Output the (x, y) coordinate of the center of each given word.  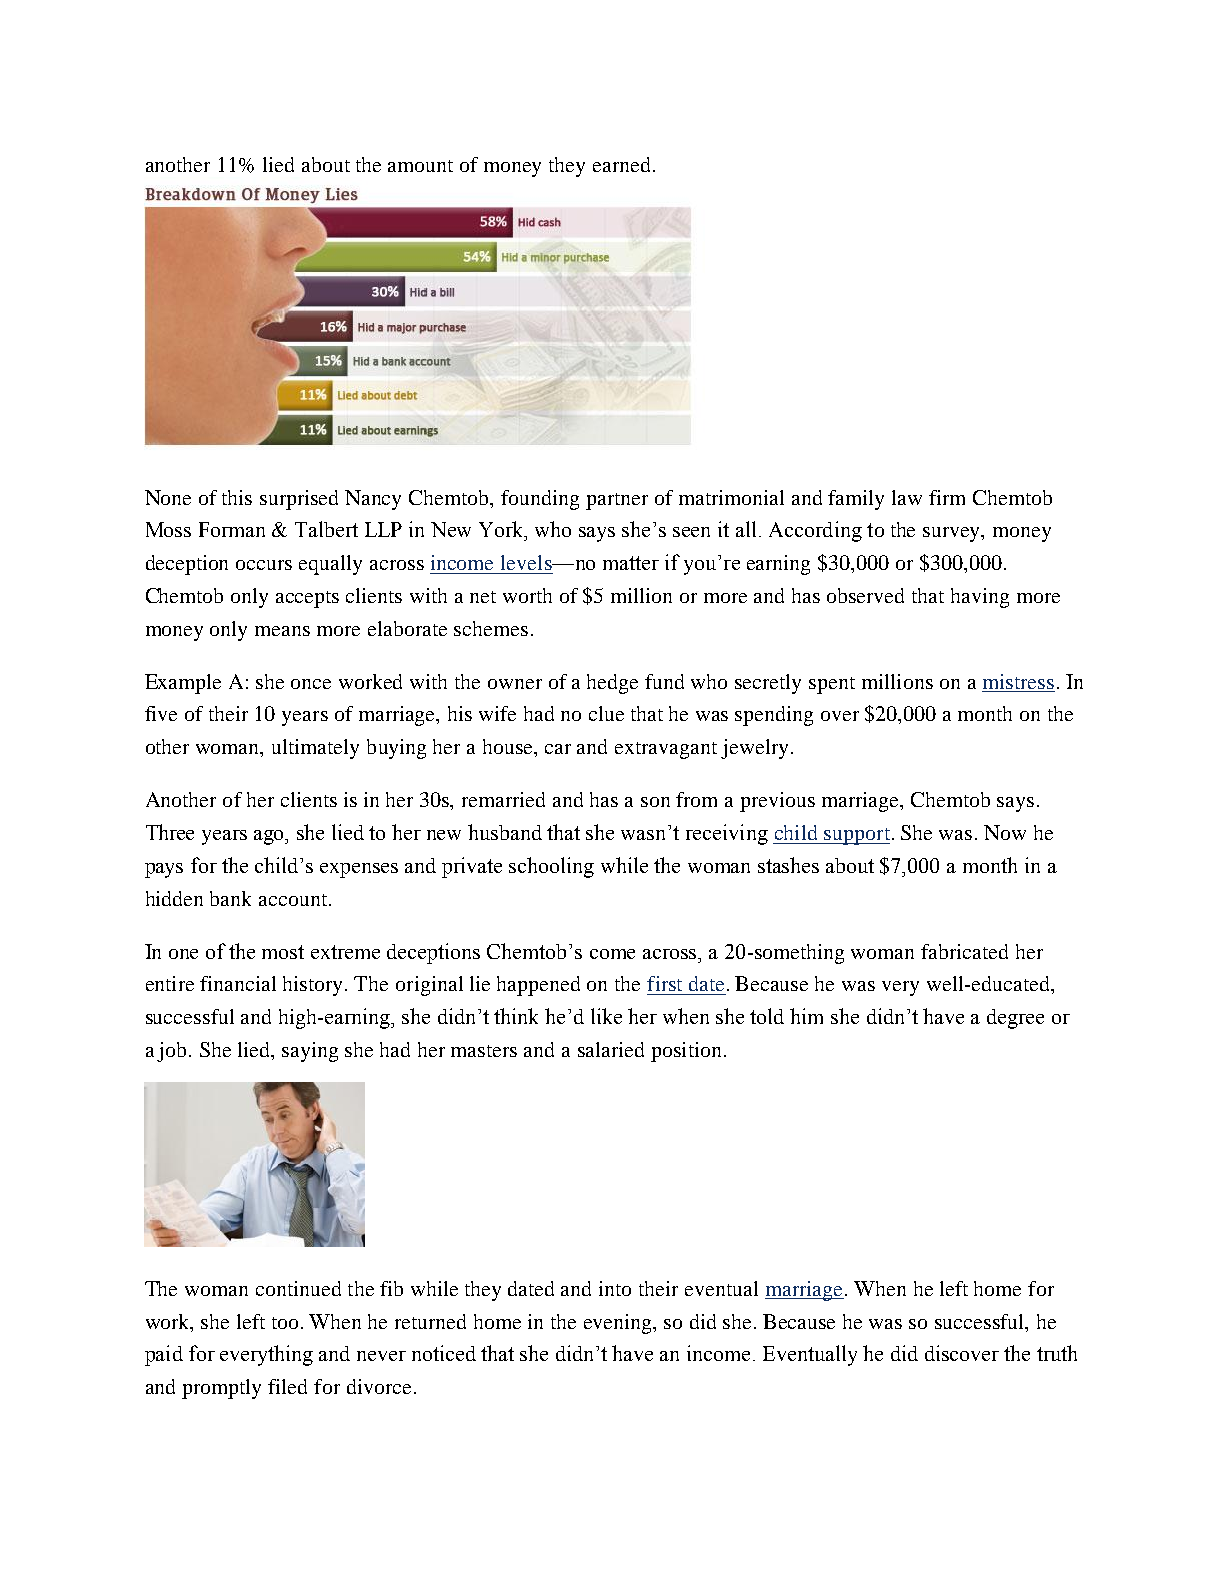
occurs (264, 565)
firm (947, 497)
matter (631, 563)
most (283, 952)
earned (623, 164)
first (664, 983)
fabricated (964, 951)
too (285, 1323)
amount (420, 166)
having (980, 598)
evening (619, 1324)
